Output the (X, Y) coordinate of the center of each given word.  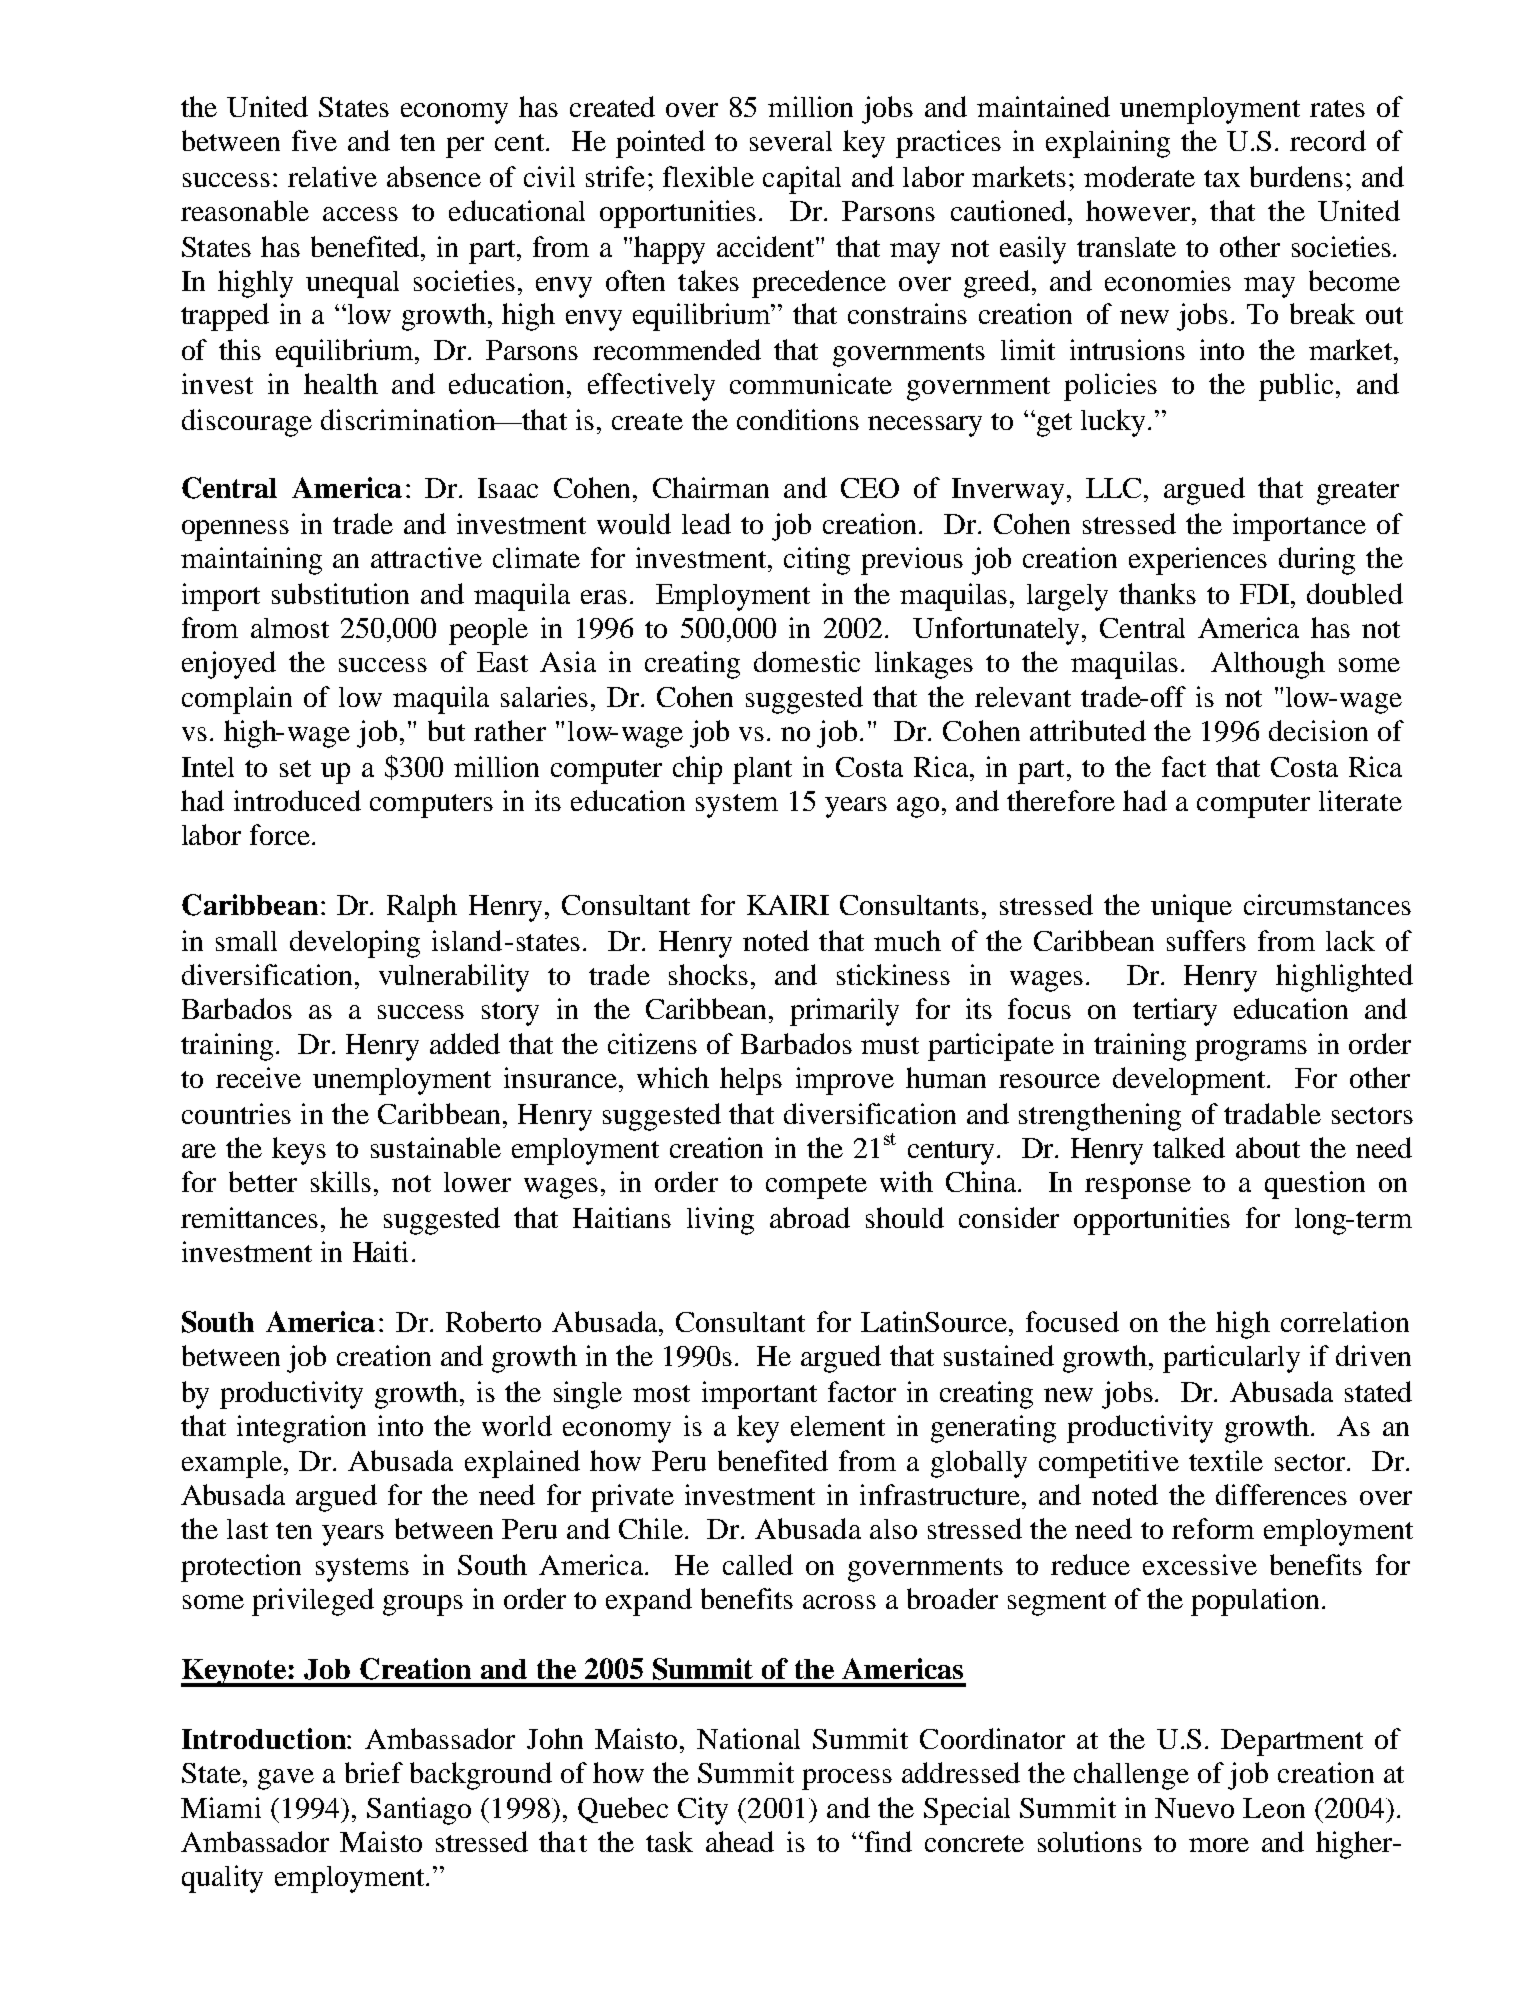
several (791, 141)
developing (355, 944)
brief (374, 1772)
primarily (844, 1012)
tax (1222, 178)
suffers (1206, 940)
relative (332, 176)
